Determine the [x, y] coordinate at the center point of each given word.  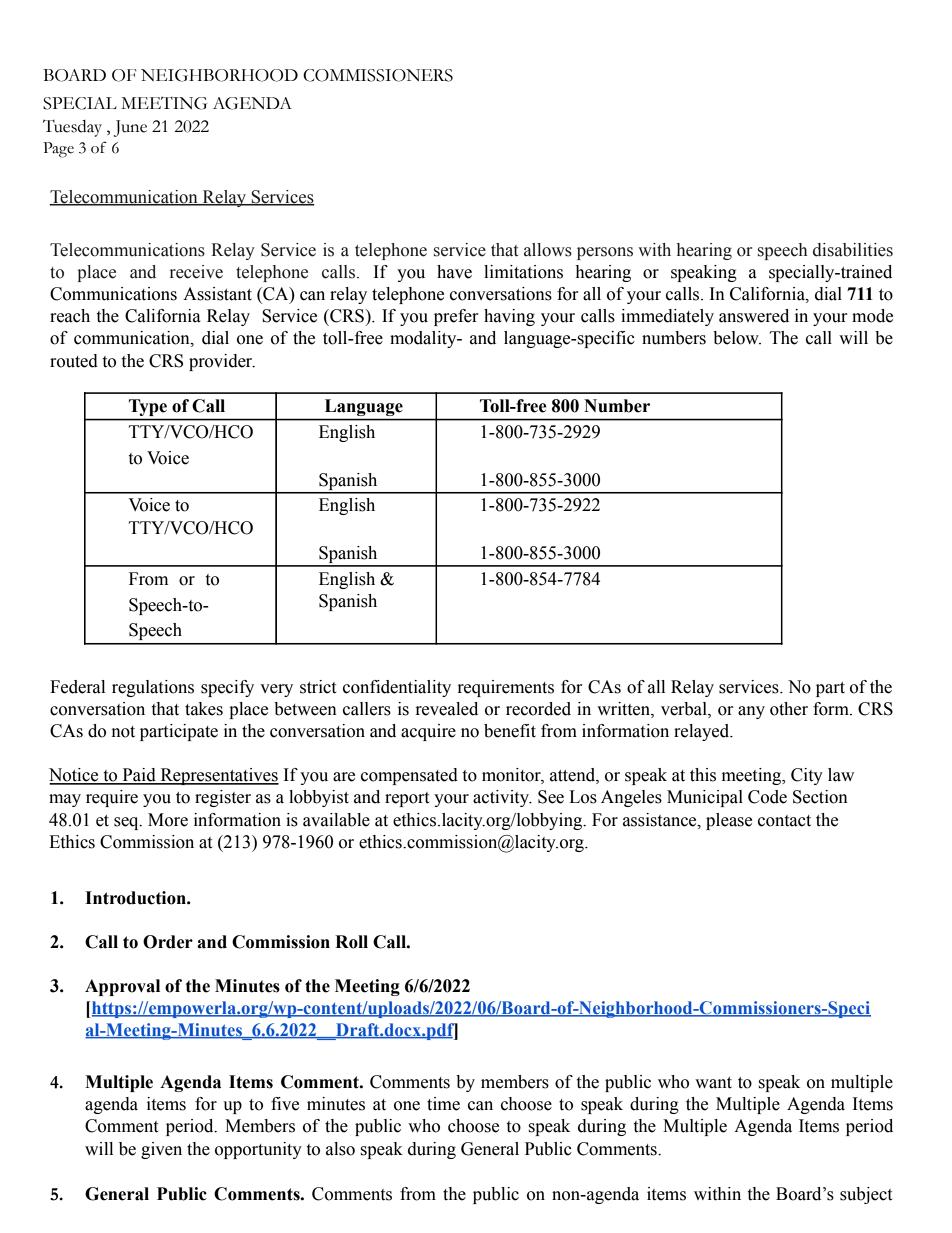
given [161, 1150]
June [130, 128]
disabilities [853, 250]
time [443, 1104]
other [789, 709]
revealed [447, 709]
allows [548, 250]
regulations [153, 688]
